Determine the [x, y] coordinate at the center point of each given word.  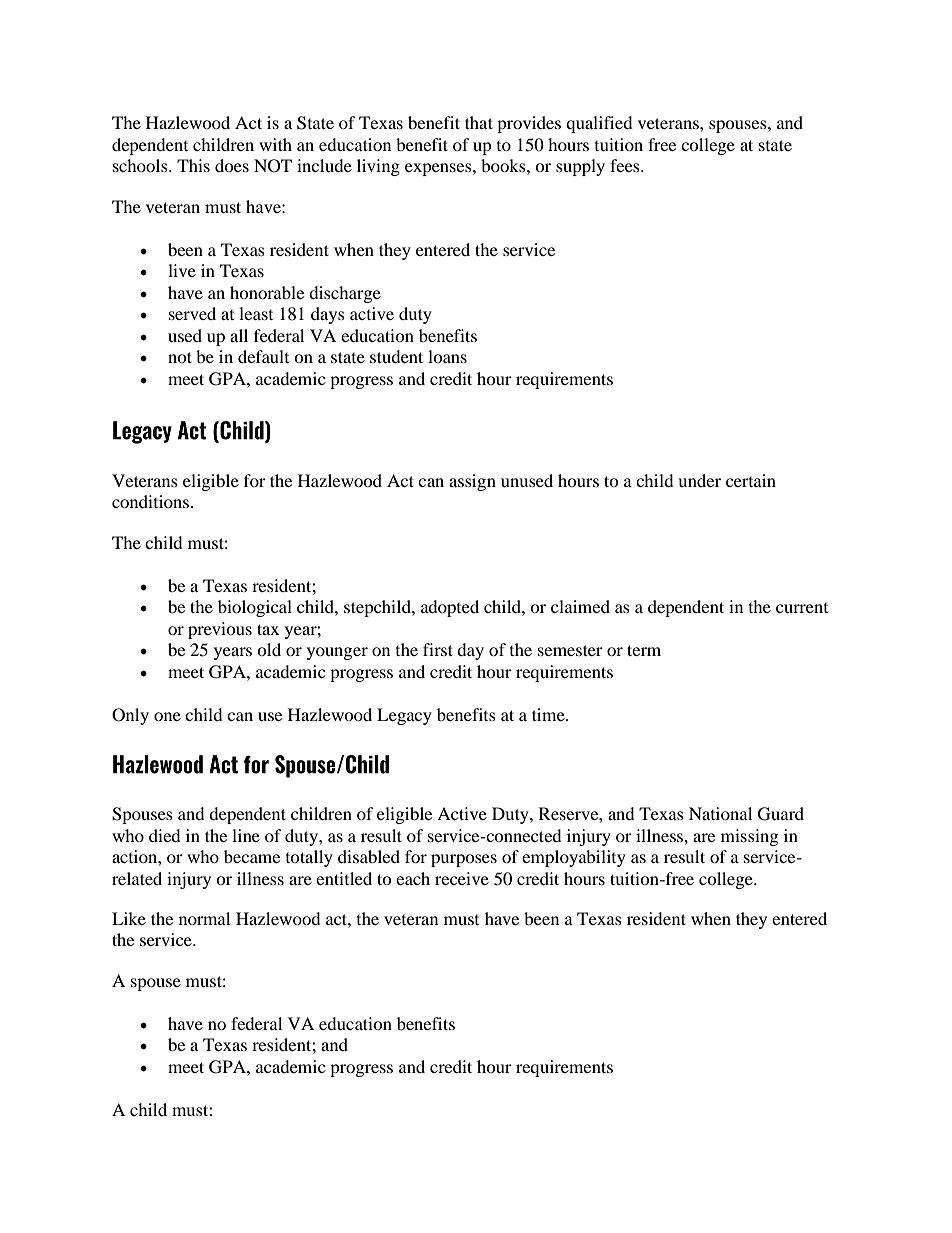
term [644, 650]
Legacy [404, 716]
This [193, 165]
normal [204, 918]
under [699, 480]
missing [749, 837]
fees [626, 165]
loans [447, 356]
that [479, 122]
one [167, 716]
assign [472, 482]
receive [462, 878]
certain [751, 480]
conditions [152, 501]
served [192, 313]
